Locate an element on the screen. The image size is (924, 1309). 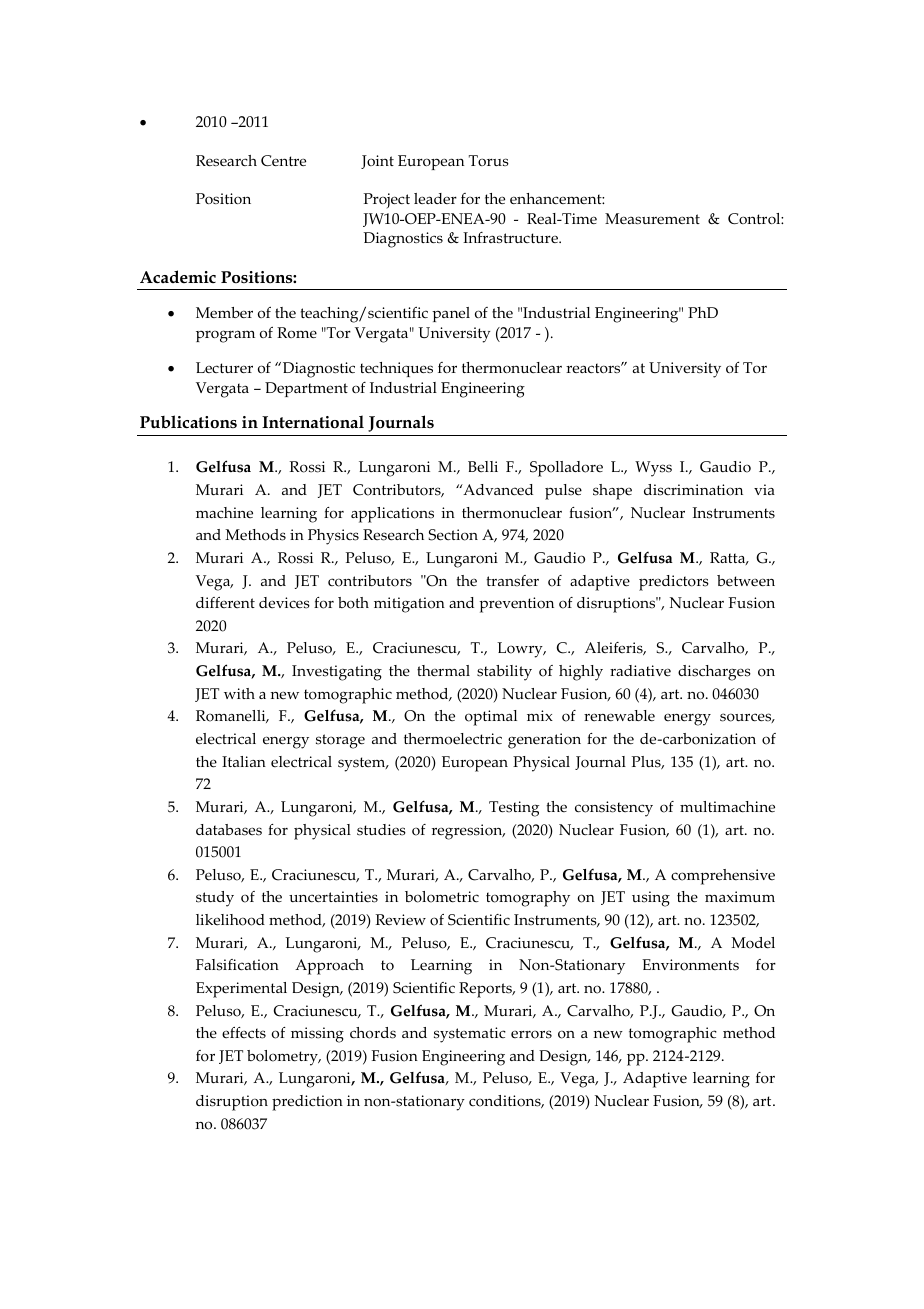
consistency is located at coordinates (614, 809).
